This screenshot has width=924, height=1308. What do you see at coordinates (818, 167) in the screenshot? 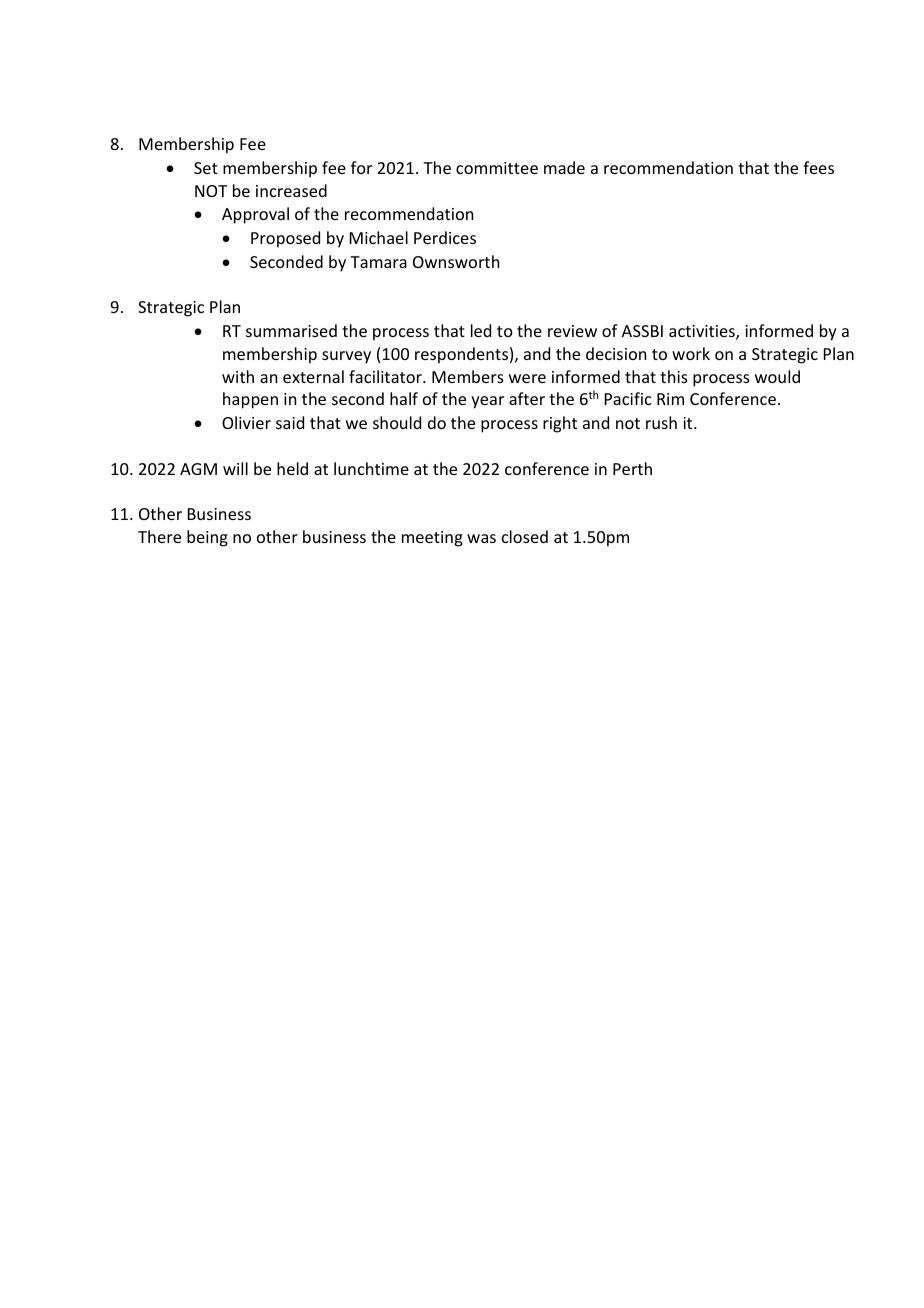
I see `fees` at bounding box center [818, 167].
